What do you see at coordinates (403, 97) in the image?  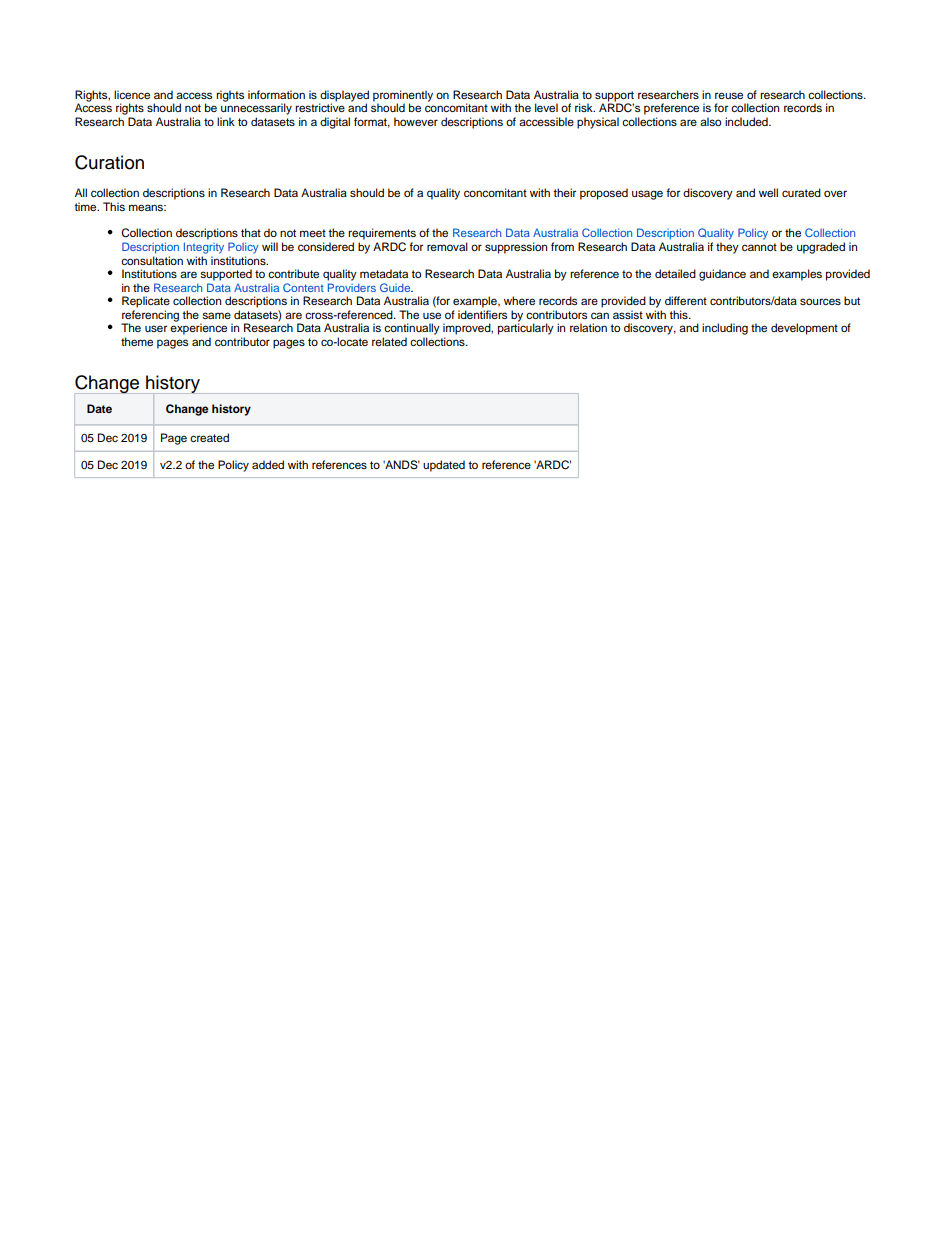 I see `prominently` at bounding box center [403, 97].
